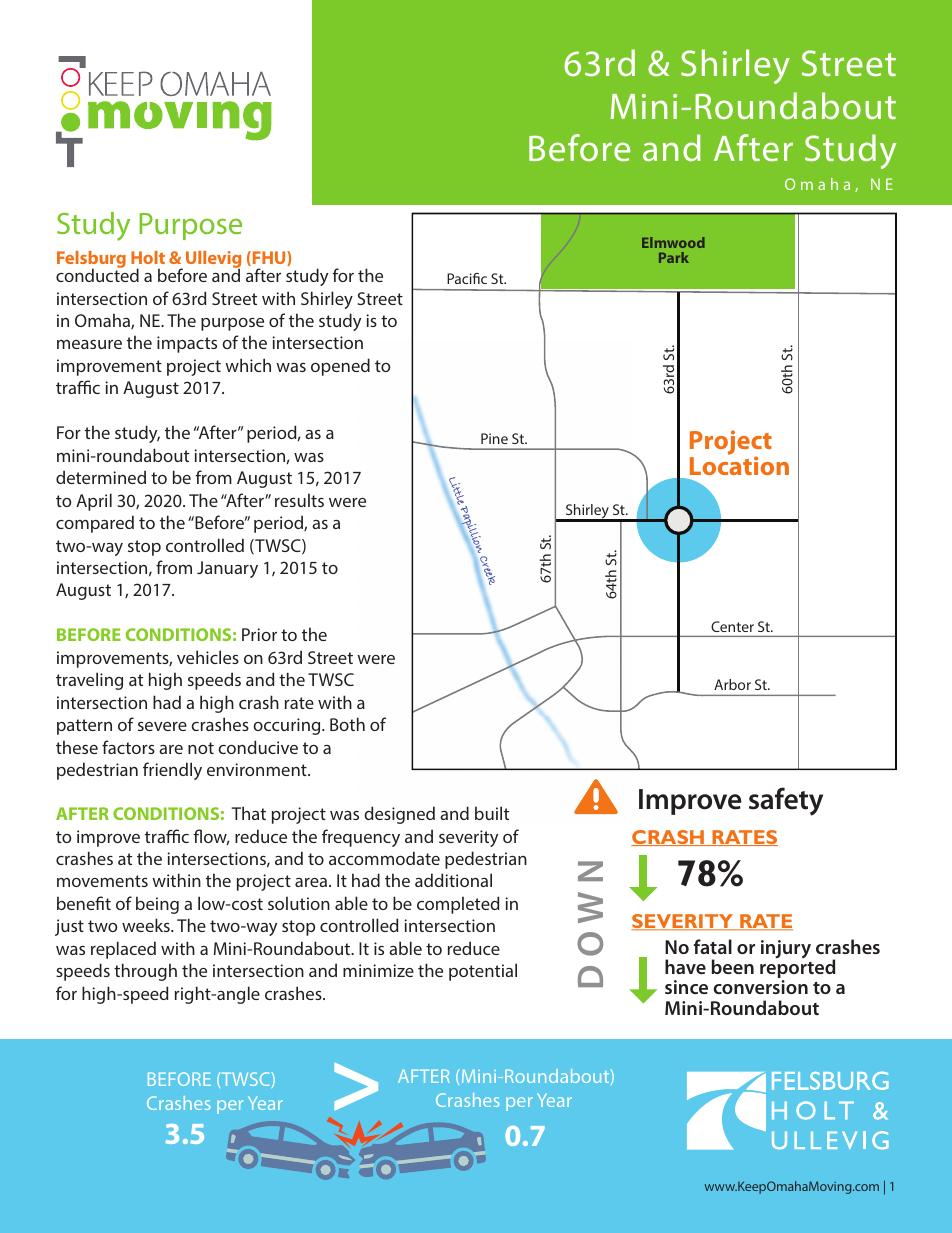 The height and width of the screenshot is (1233, 952). Describe the element at coordinates (467, 278) in the screenshot. I see `Pacific` at that location.
